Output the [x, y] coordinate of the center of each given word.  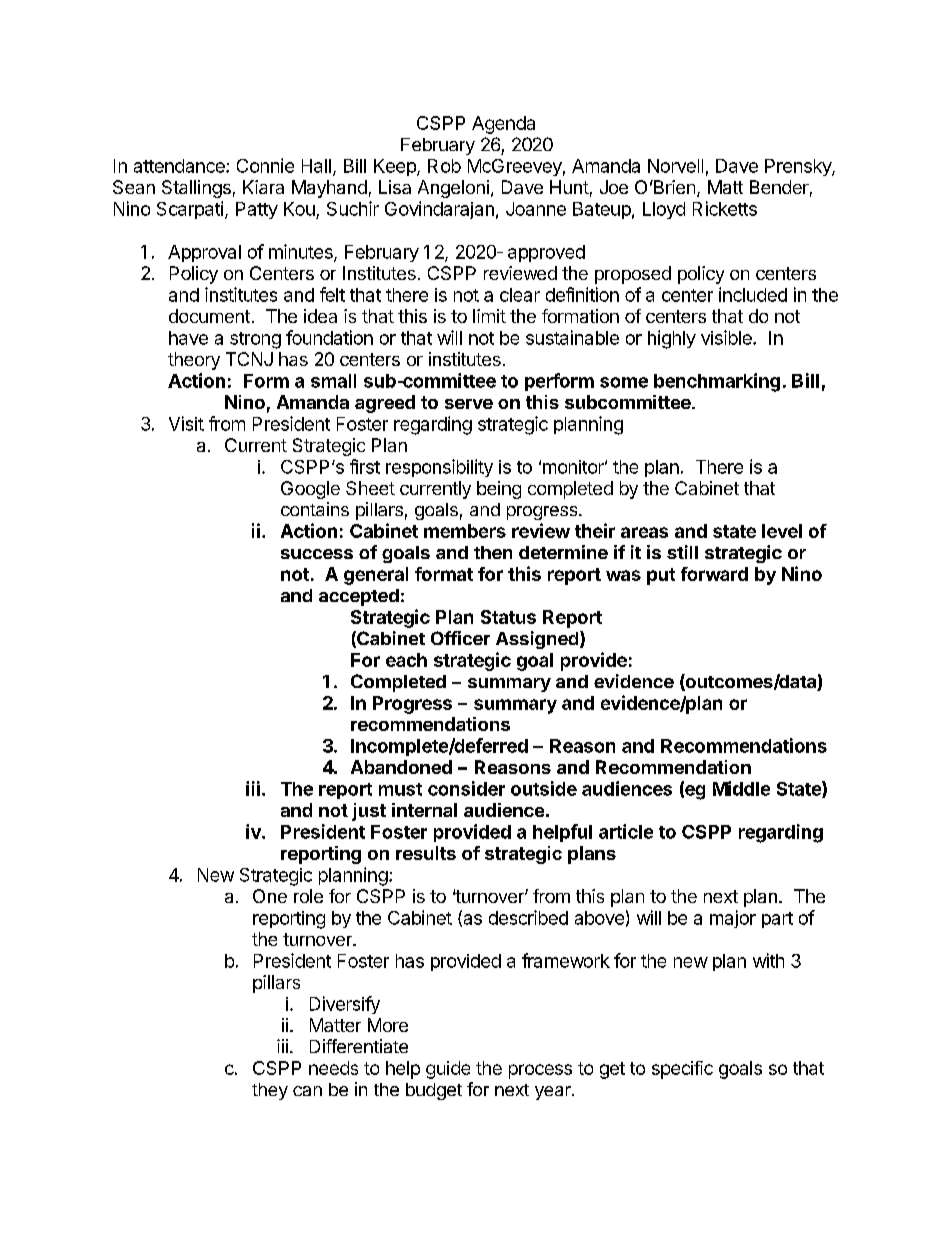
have [188, 338]
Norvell [675, 166]
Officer [460, 638]
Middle [741, 788]
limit [489, 316]
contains [315, 509]
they [270, 1091]
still [682, 552]
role [308, 896]
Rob [444, 166]
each [406, 660]
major [733, 919]
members [465, 531]
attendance [180, 166]
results [426, 853]
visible [727, 337]
